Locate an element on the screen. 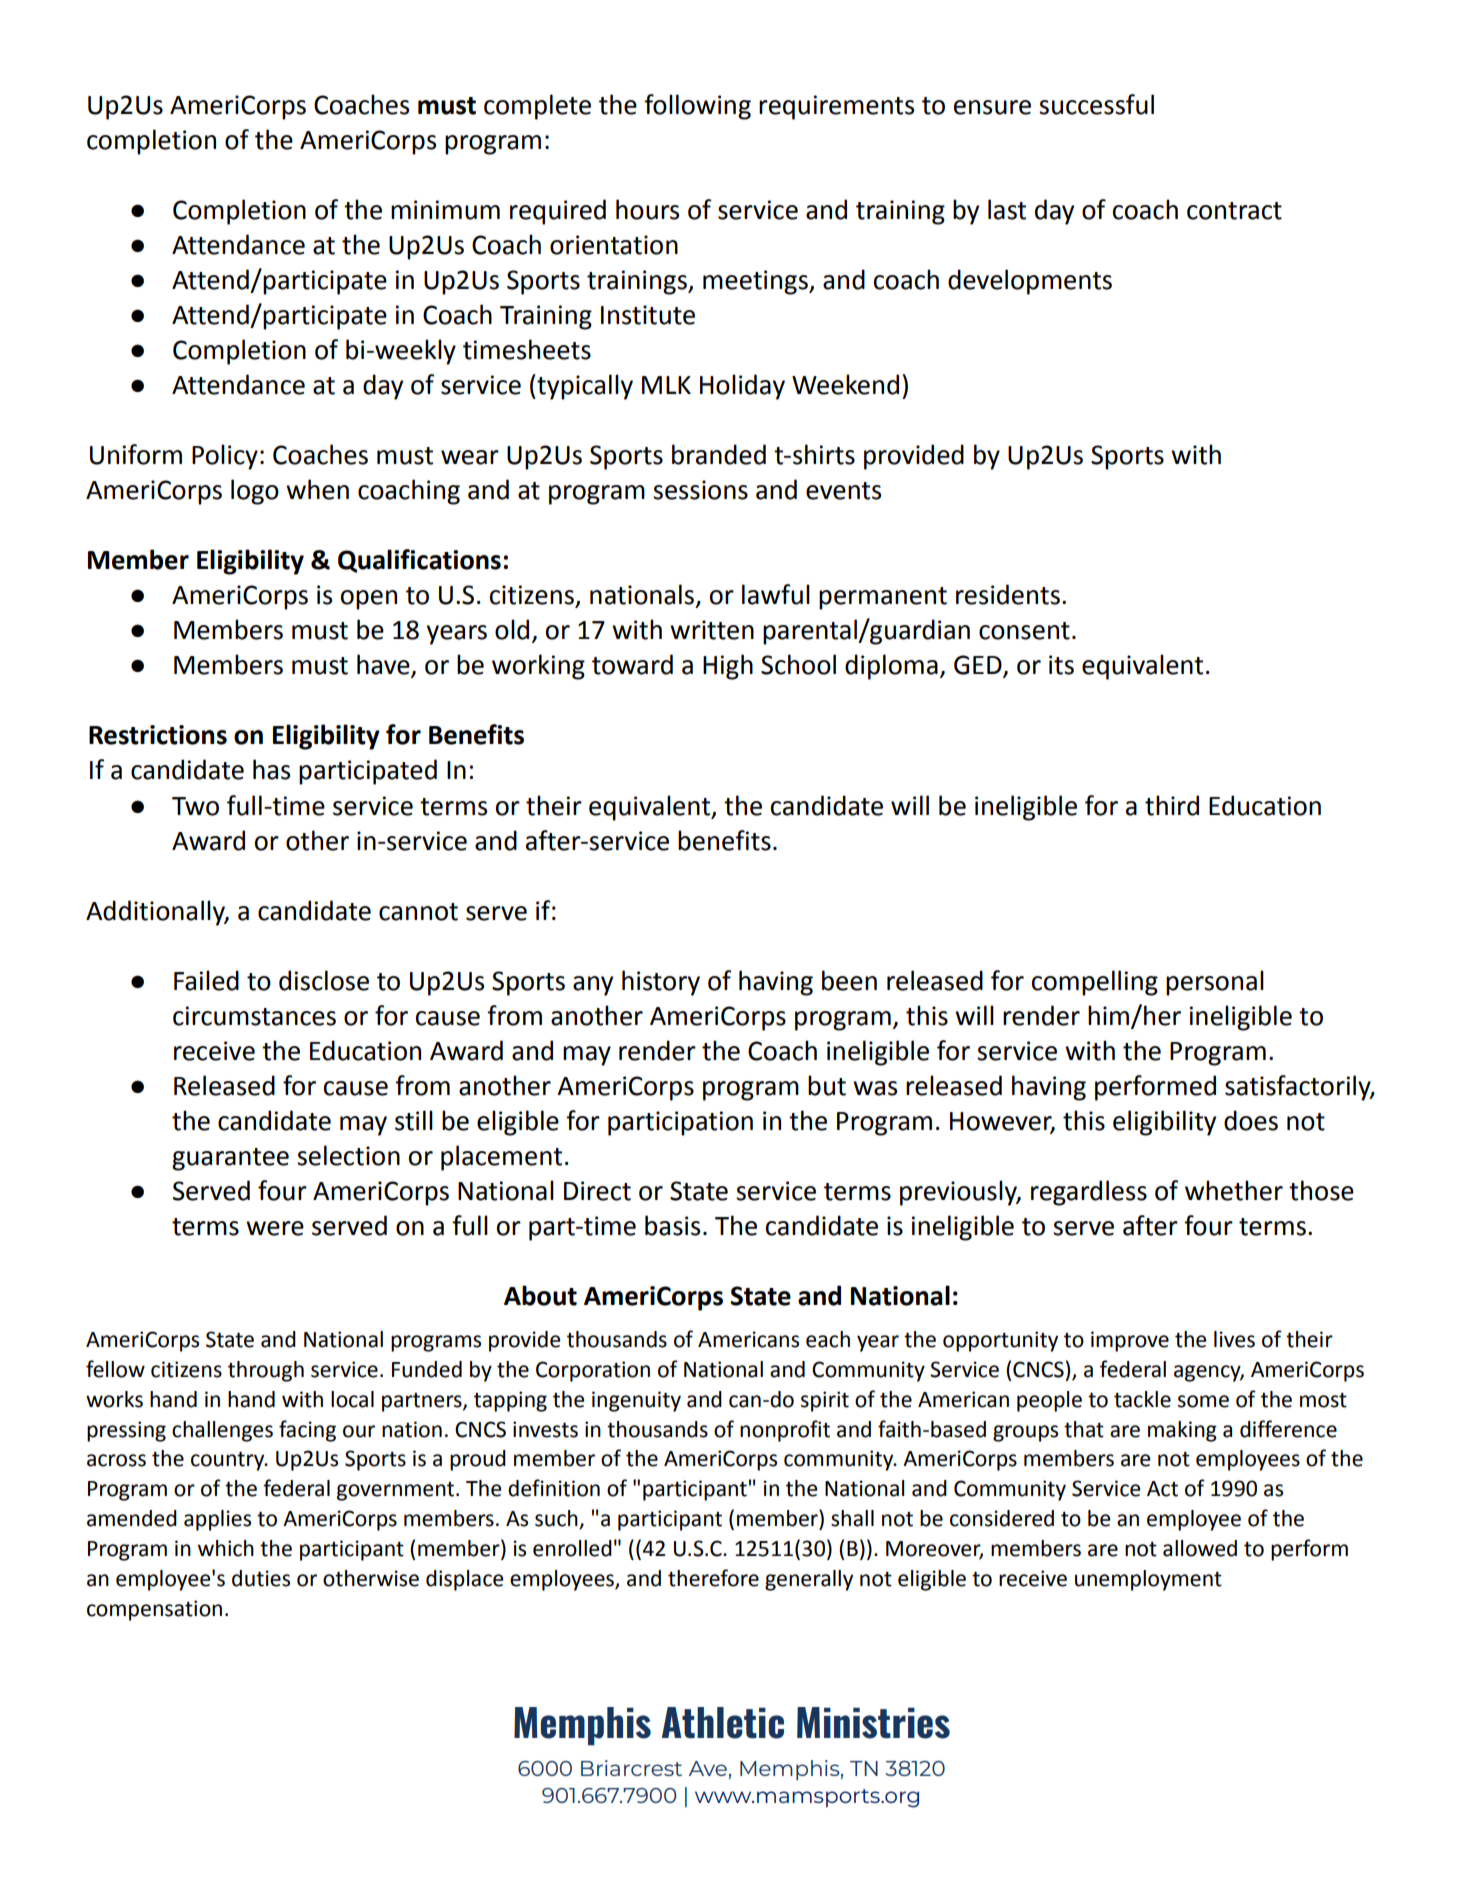 The width and height of the screenshot is (1463, 1894). contract is located at coordinates (1234, 211).
